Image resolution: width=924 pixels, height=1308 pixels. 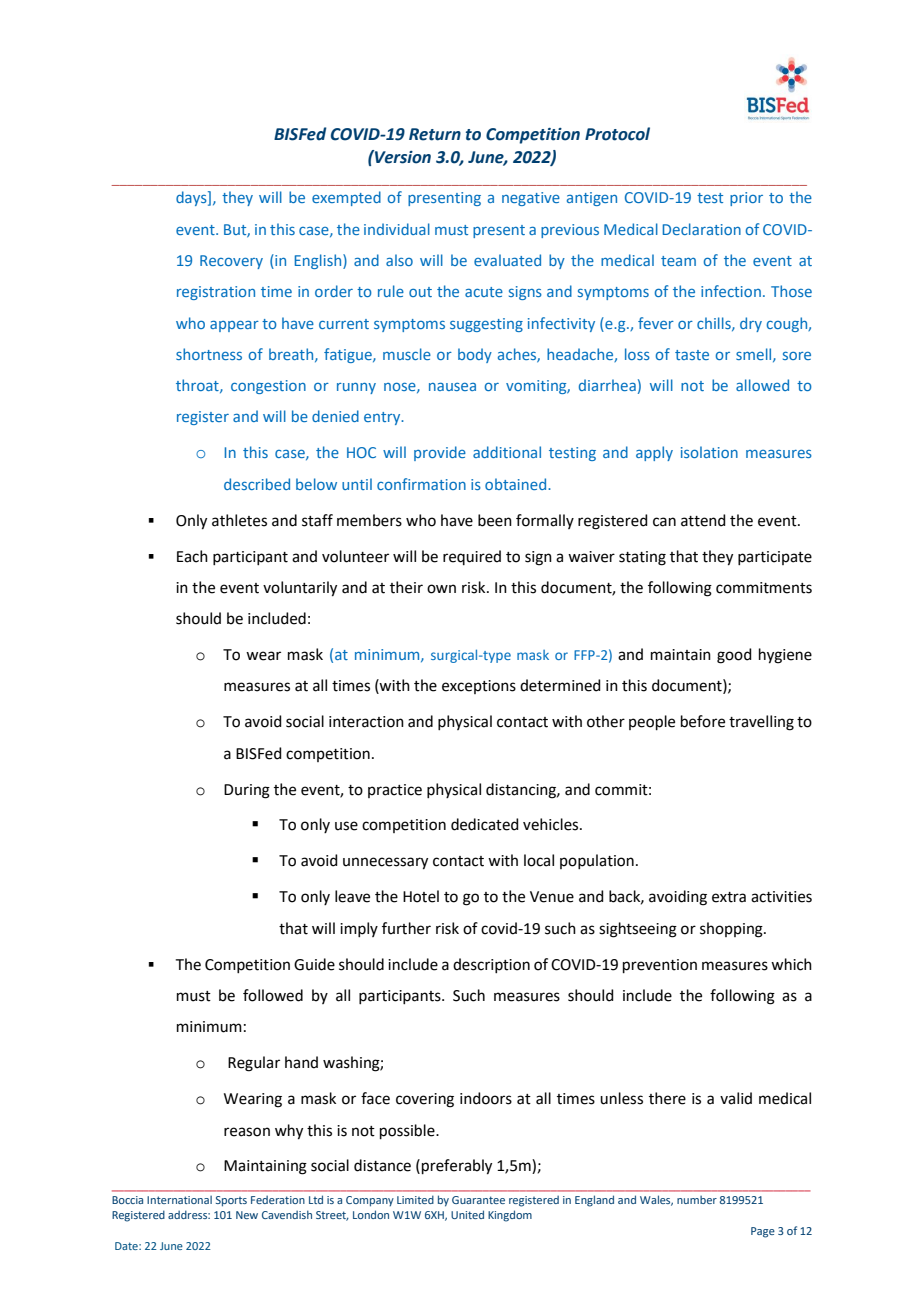 I want to click on followed, so click(x=273, y=995).
